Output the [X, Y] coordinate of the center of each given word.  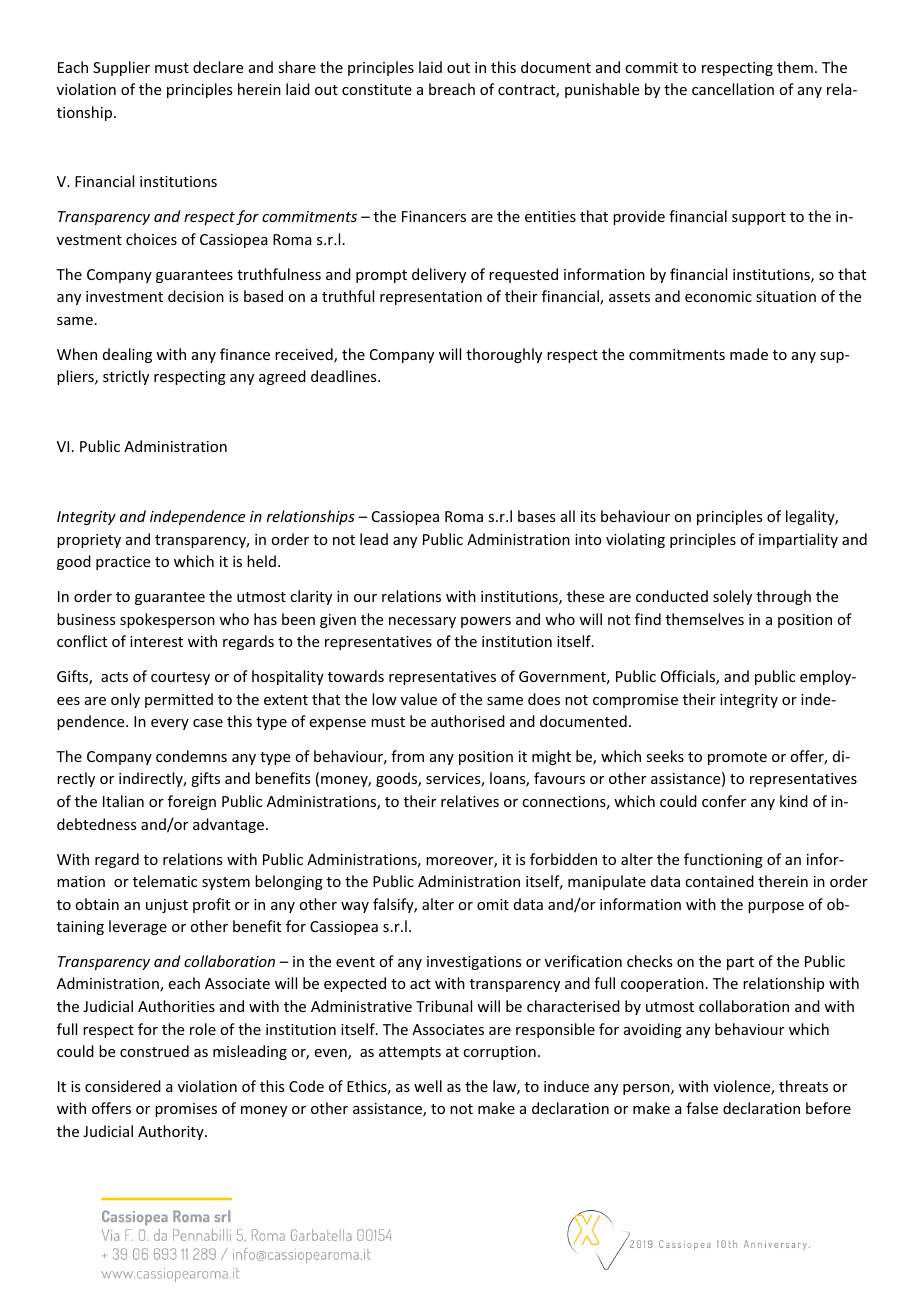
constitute [377, 89]
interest [156, 641]
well [428, 1086]
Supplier [121, 68]
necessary [422, 622]
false [702, 1108]
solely [732, 597]
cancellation [733, 89]
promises [186, 1110]
